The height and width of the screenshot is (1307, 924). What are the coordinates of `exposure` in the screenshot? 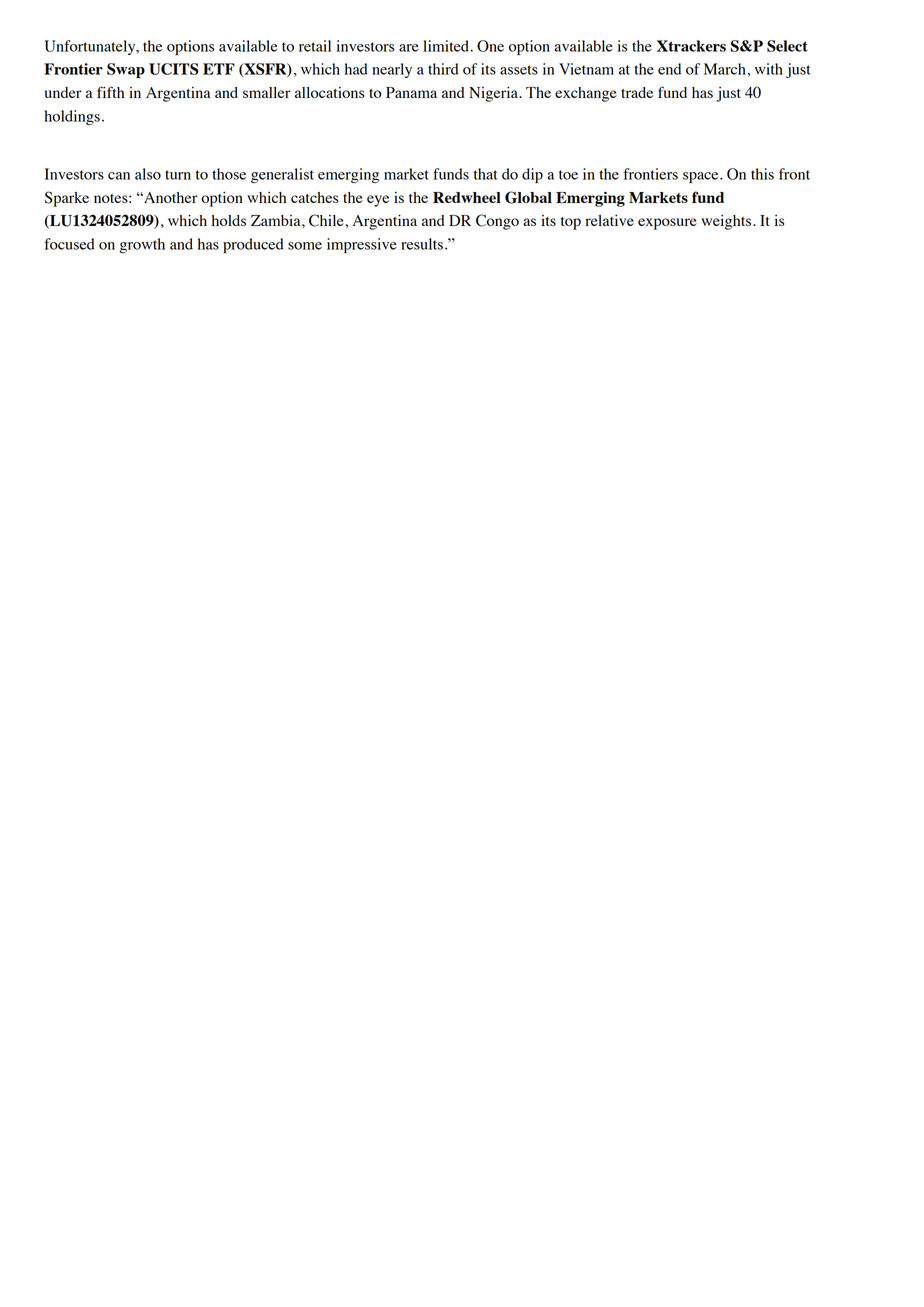 It's located at (667, 224).
